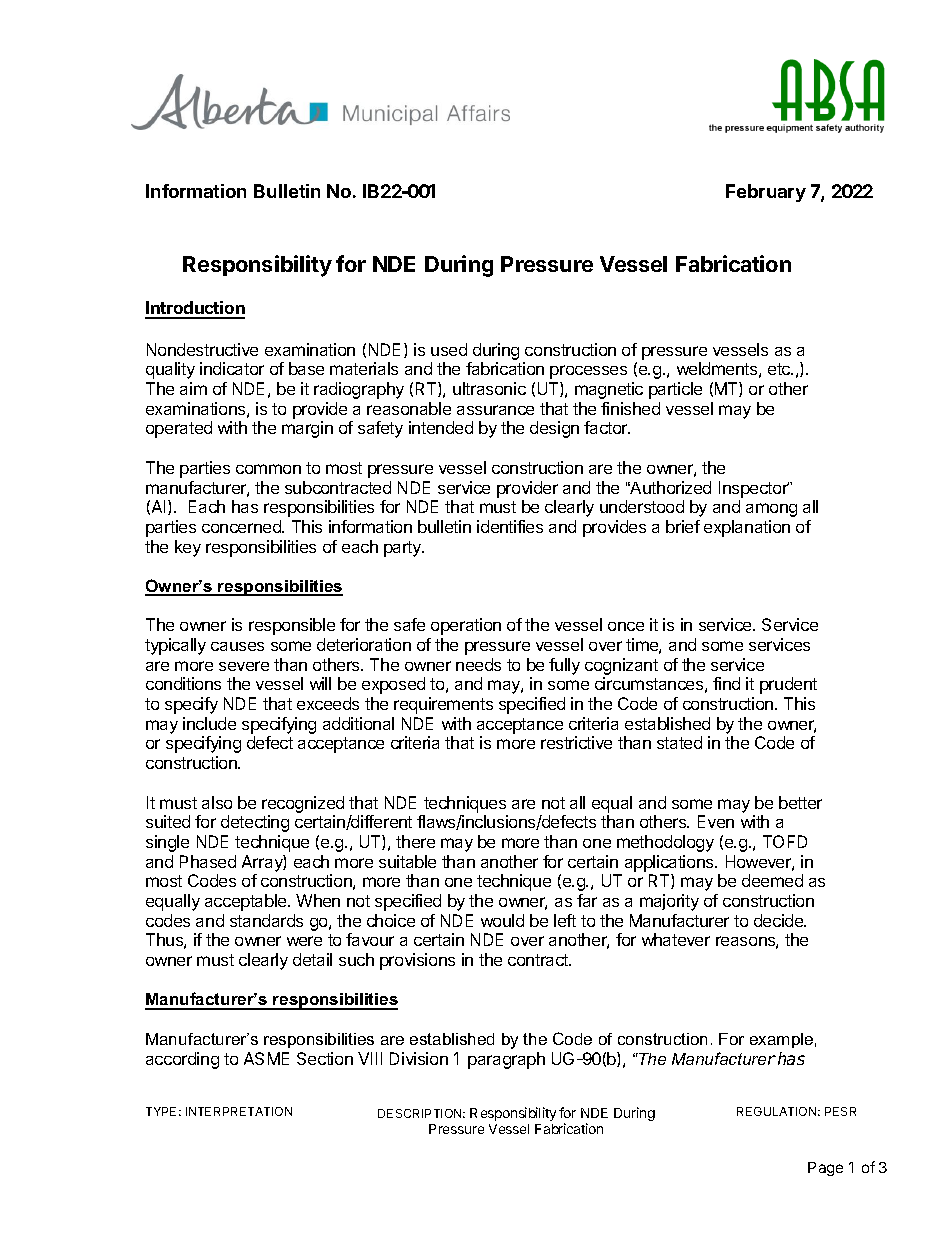 The width and height of the screenshot is (952, 1233). I want to click on assurance, so click(495, 410).
